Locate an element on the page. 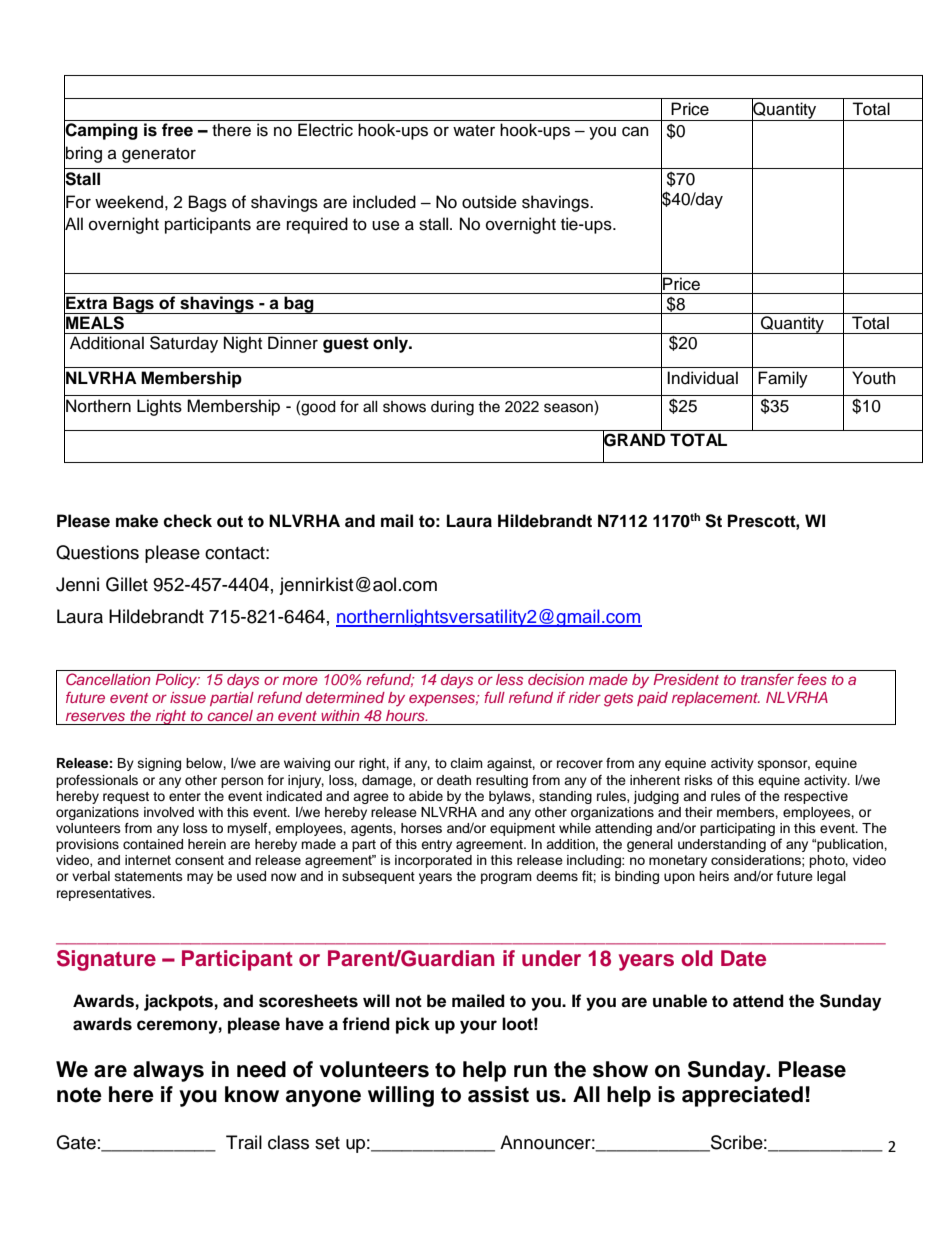 This document has width=952, height=1233. Family is located at coordinates (783, 379).
